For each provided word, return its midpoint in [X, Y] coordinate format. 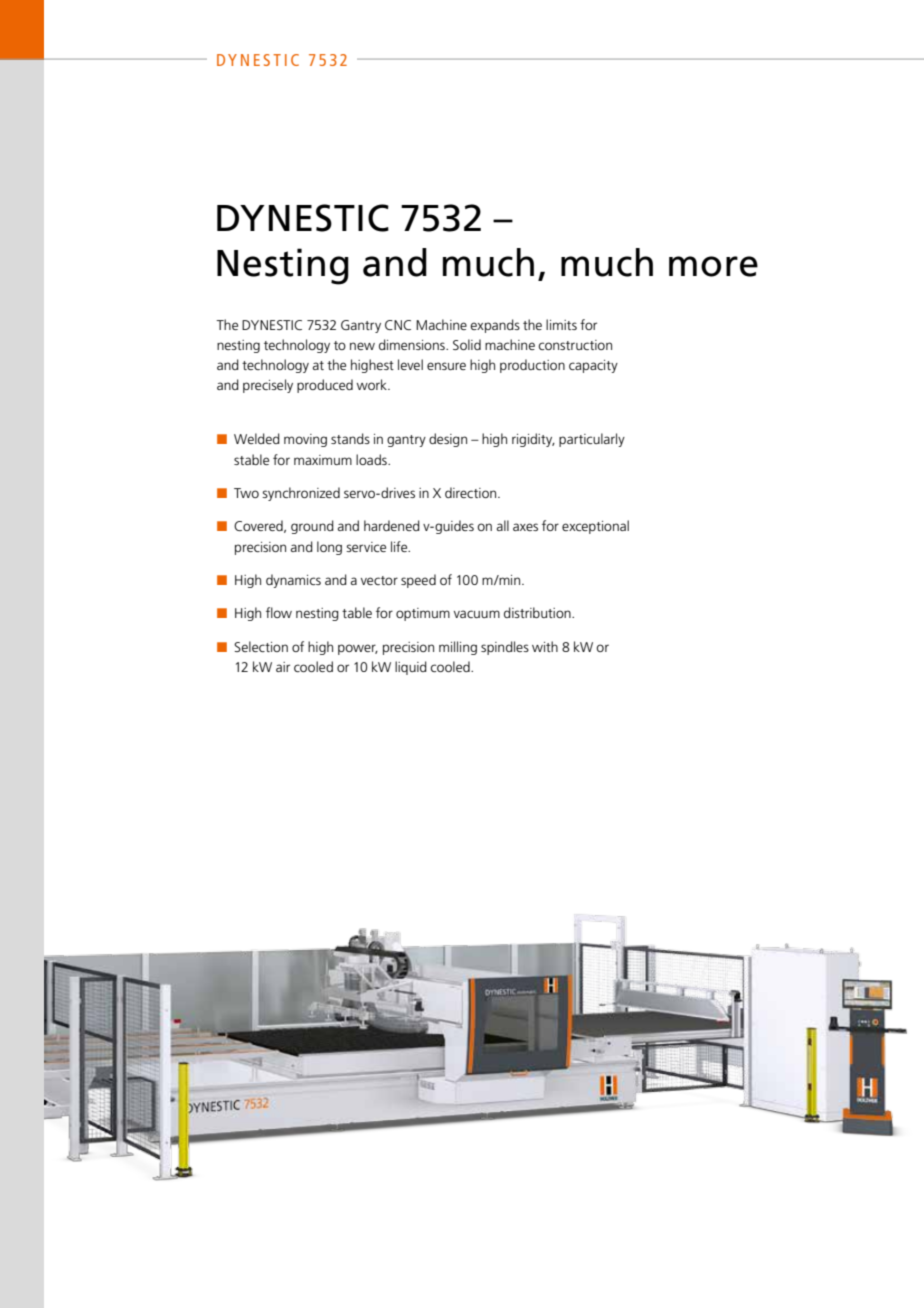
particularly [592, 440]
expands [495, 326]
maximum [323, 460]
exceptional [595, 527]
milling [458, 648]
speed [418, 581]
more [713, 266]
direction [472, 492]
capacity [593, 366]
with [545, 646]
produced [325, 386]
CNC [398, 325]
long [329, 548]
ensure [446, 366]
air [283, 667]
